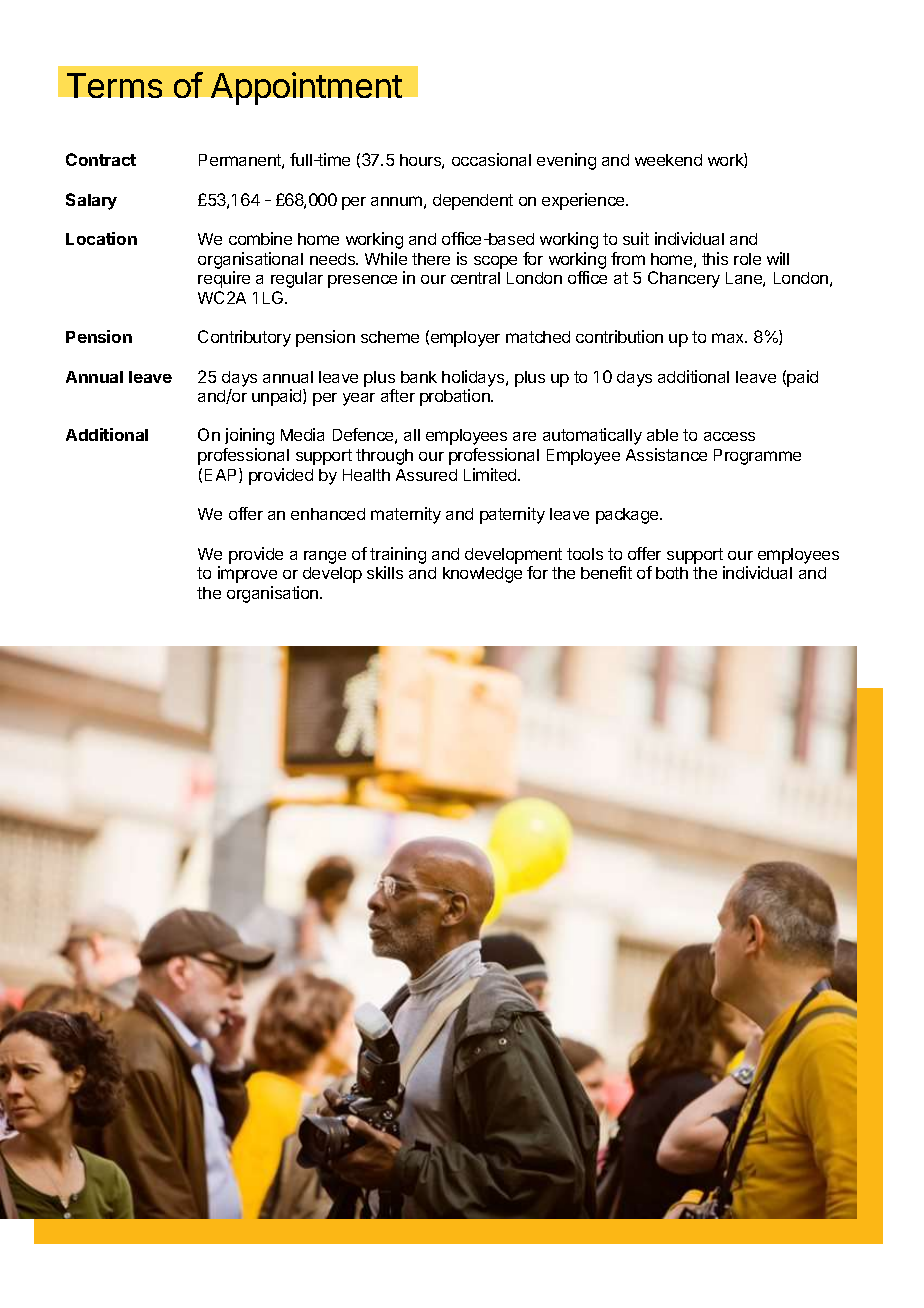  I want to click on joining, so click(249, 436).
